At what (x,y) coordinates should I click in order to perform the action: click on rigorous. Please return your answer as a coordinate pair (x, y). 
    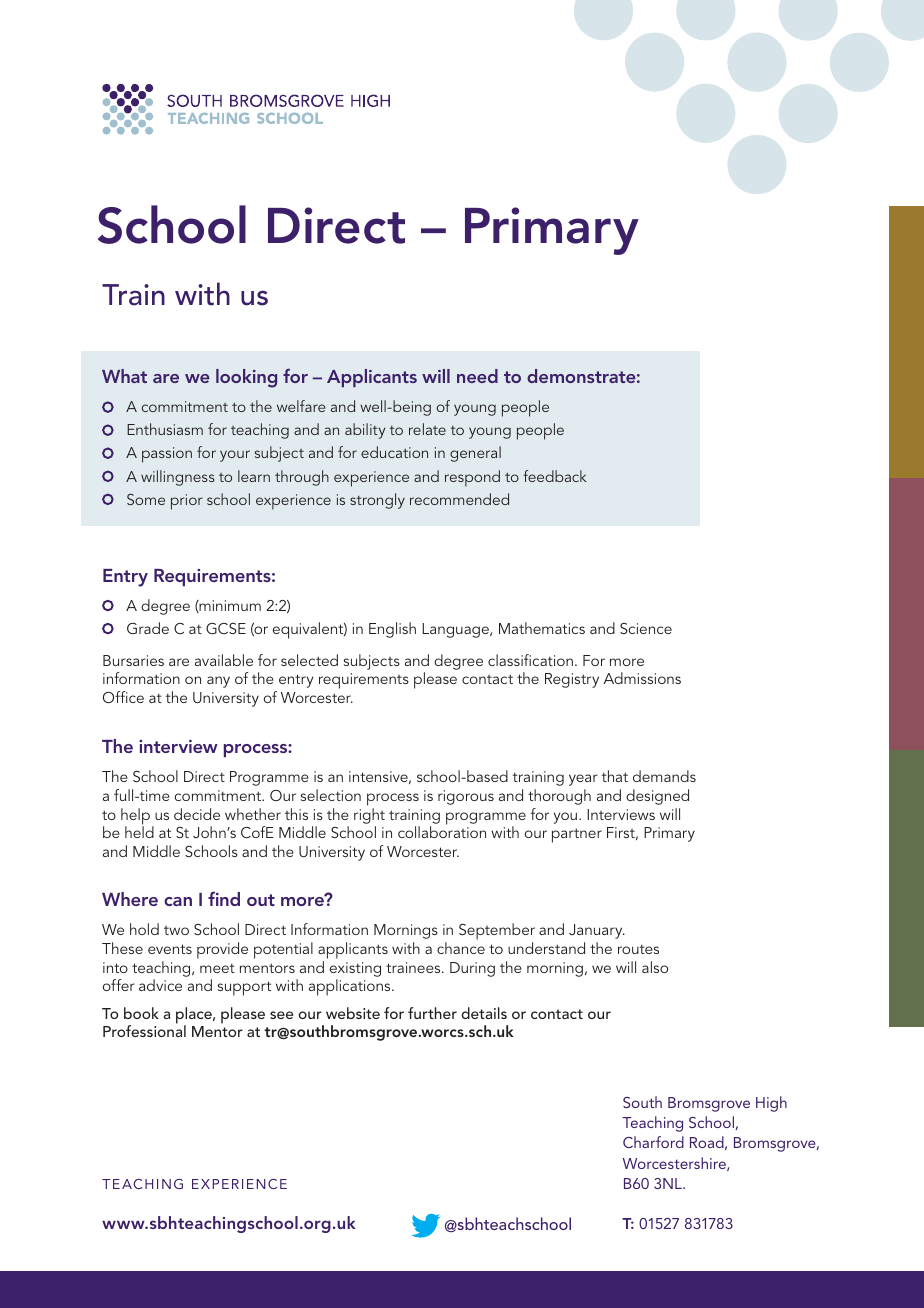
    Looking at the image, I should click on (466, 797).
